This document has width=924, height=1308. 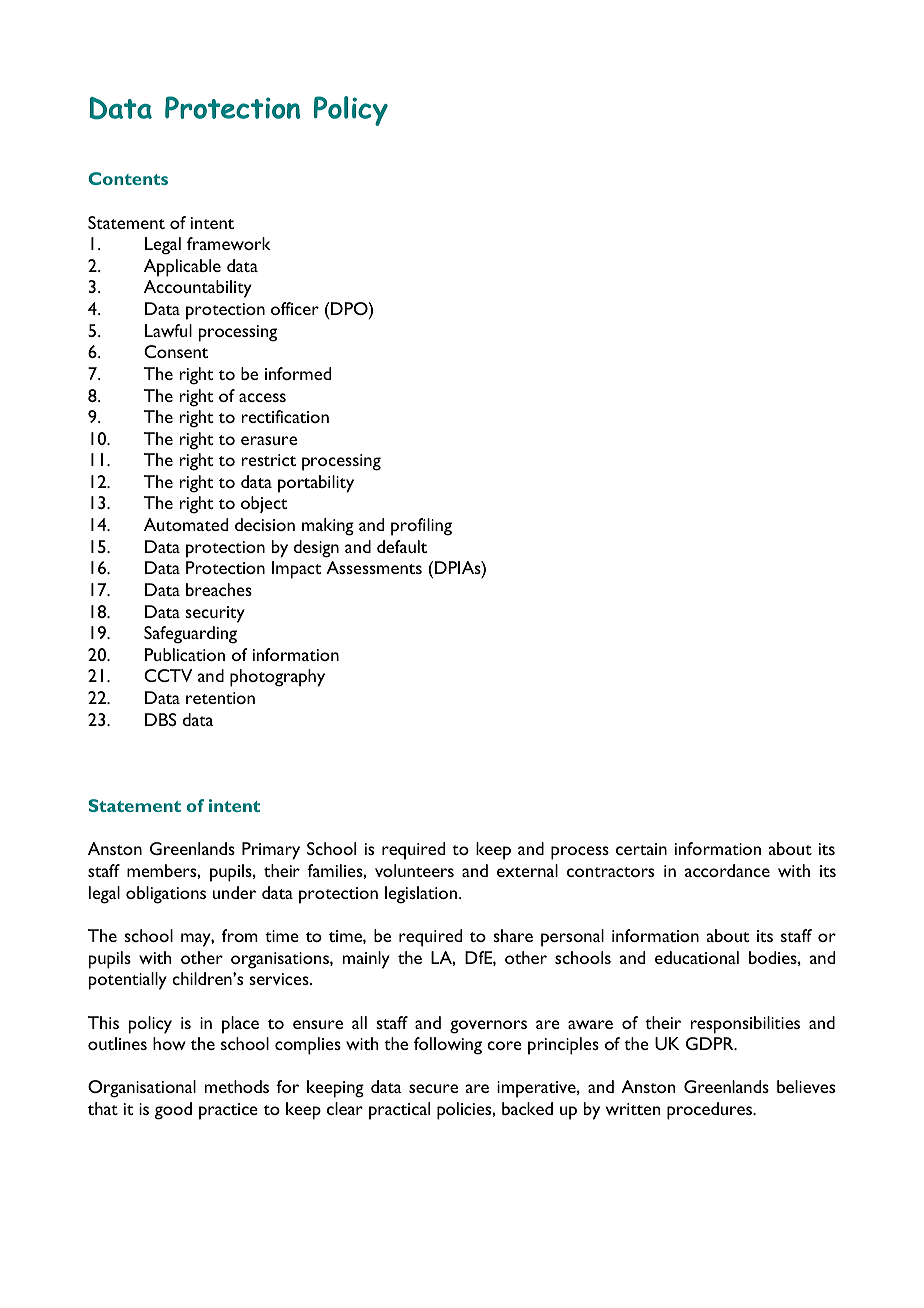 I want to click on good, so click(x=173, y=1111).
